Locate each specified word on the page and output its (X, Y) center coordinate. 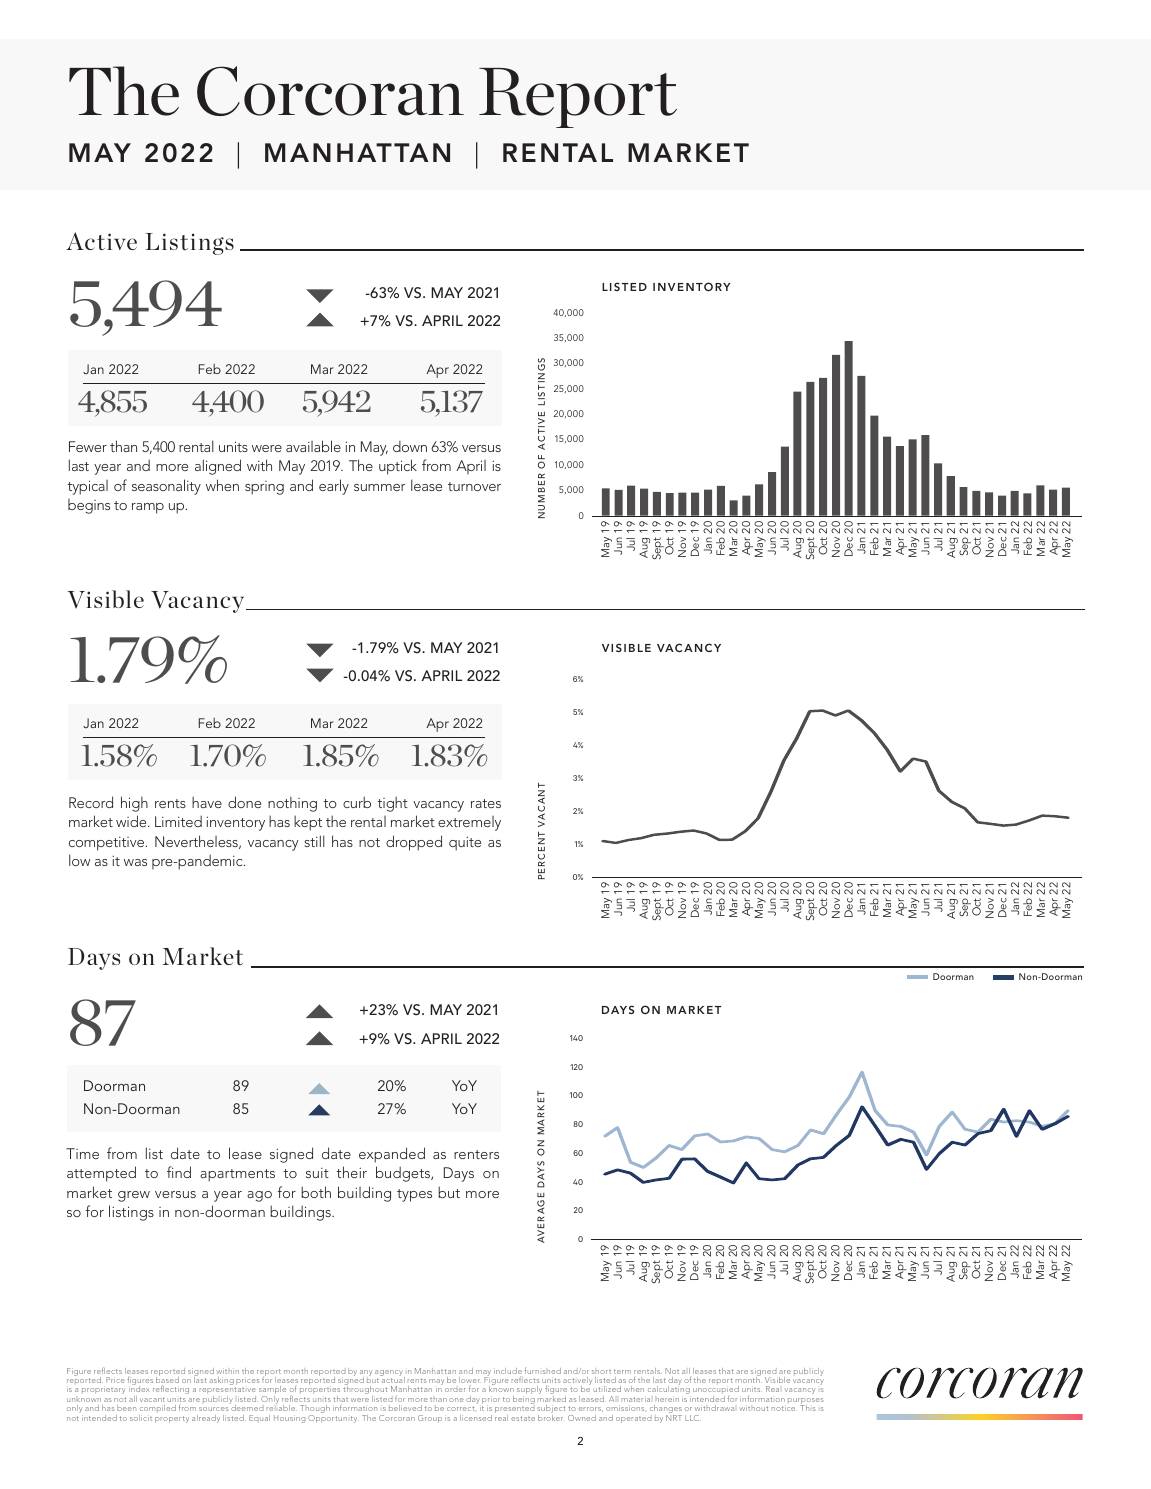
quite (465, 843)
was (135, 862)
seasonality (166, 487)
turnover (474, 486)
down (410, 446)
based (167, 1380)
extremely (469, 823)
